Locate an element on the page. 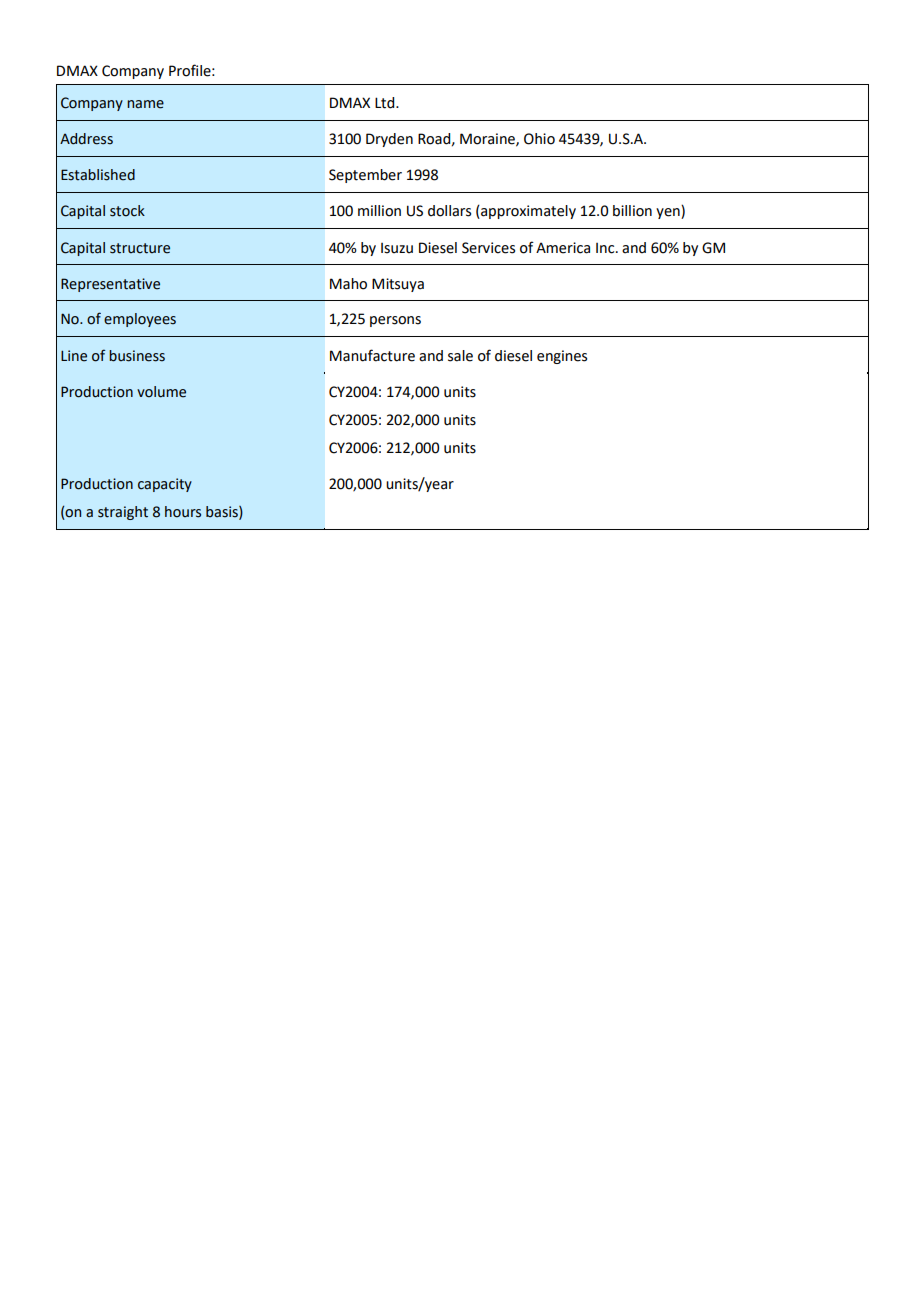 The image size is (924, 1308). business is located at coordinates (137, 356).
